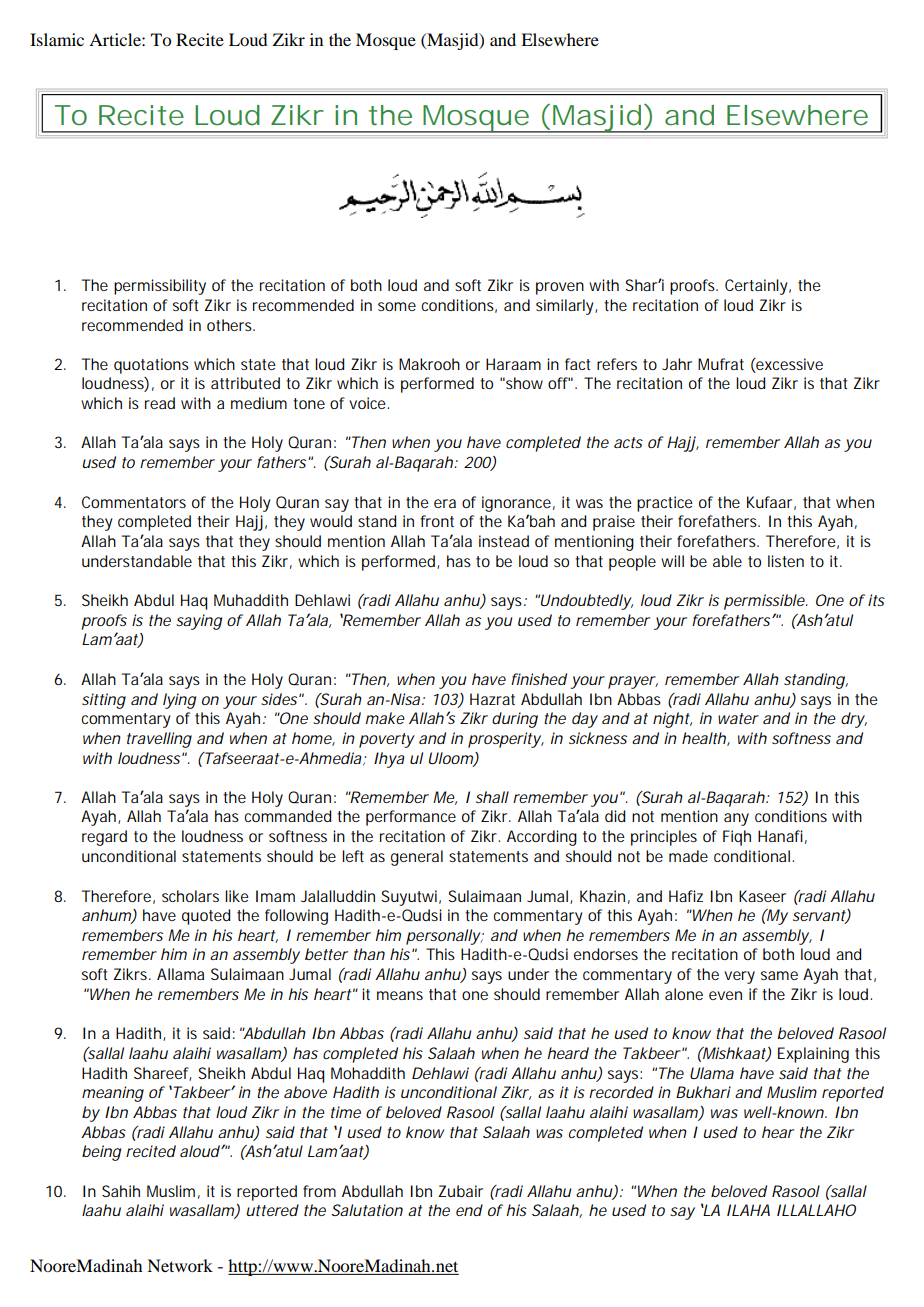 The height and width of the screenshot is (1307, 924). Describe the element at coordinates (180, 974) in the screenshot. I see `Allama` at that location.
